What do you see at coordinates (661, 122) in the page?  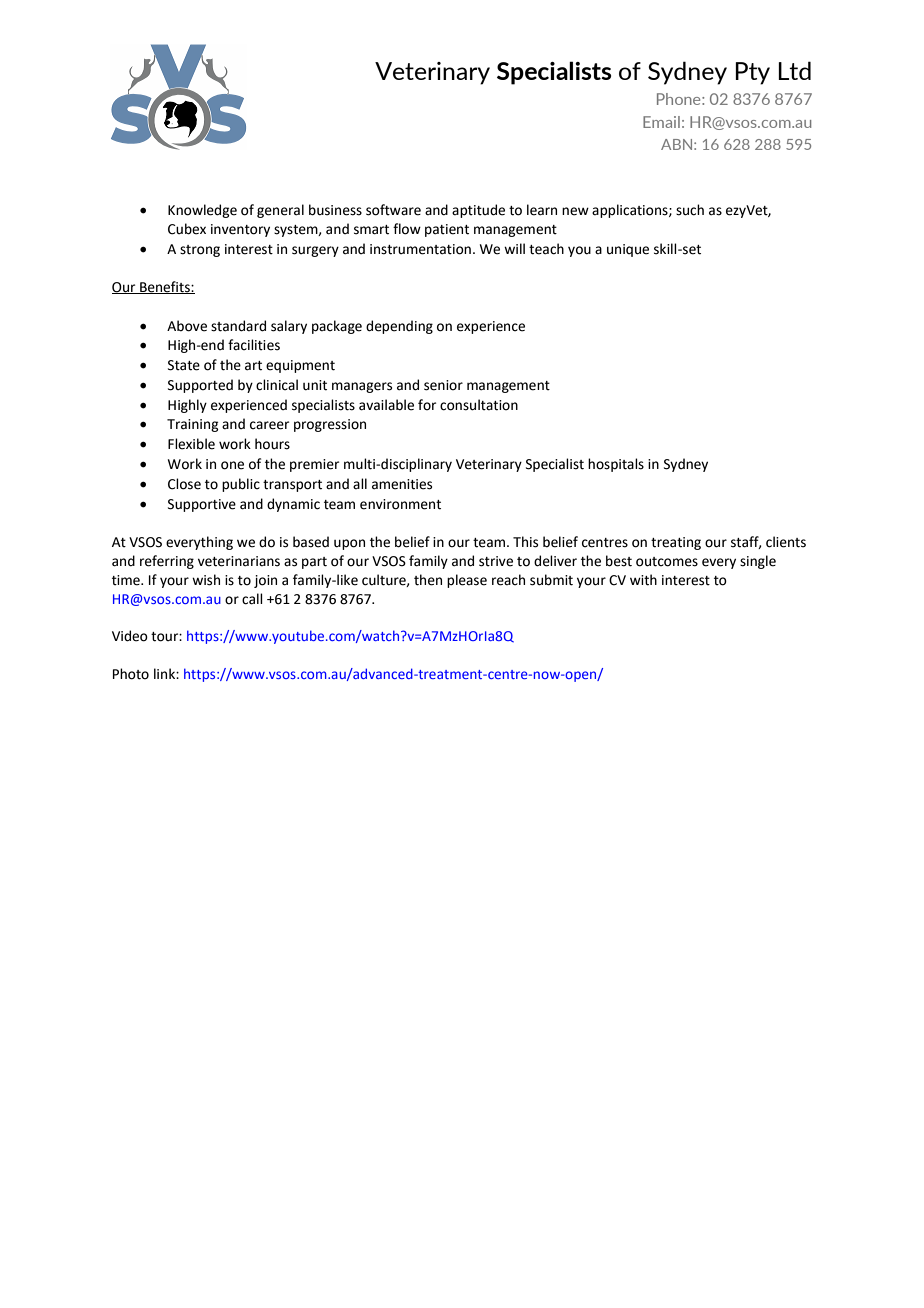 I see `Email` at bounding box center [661, 122].
